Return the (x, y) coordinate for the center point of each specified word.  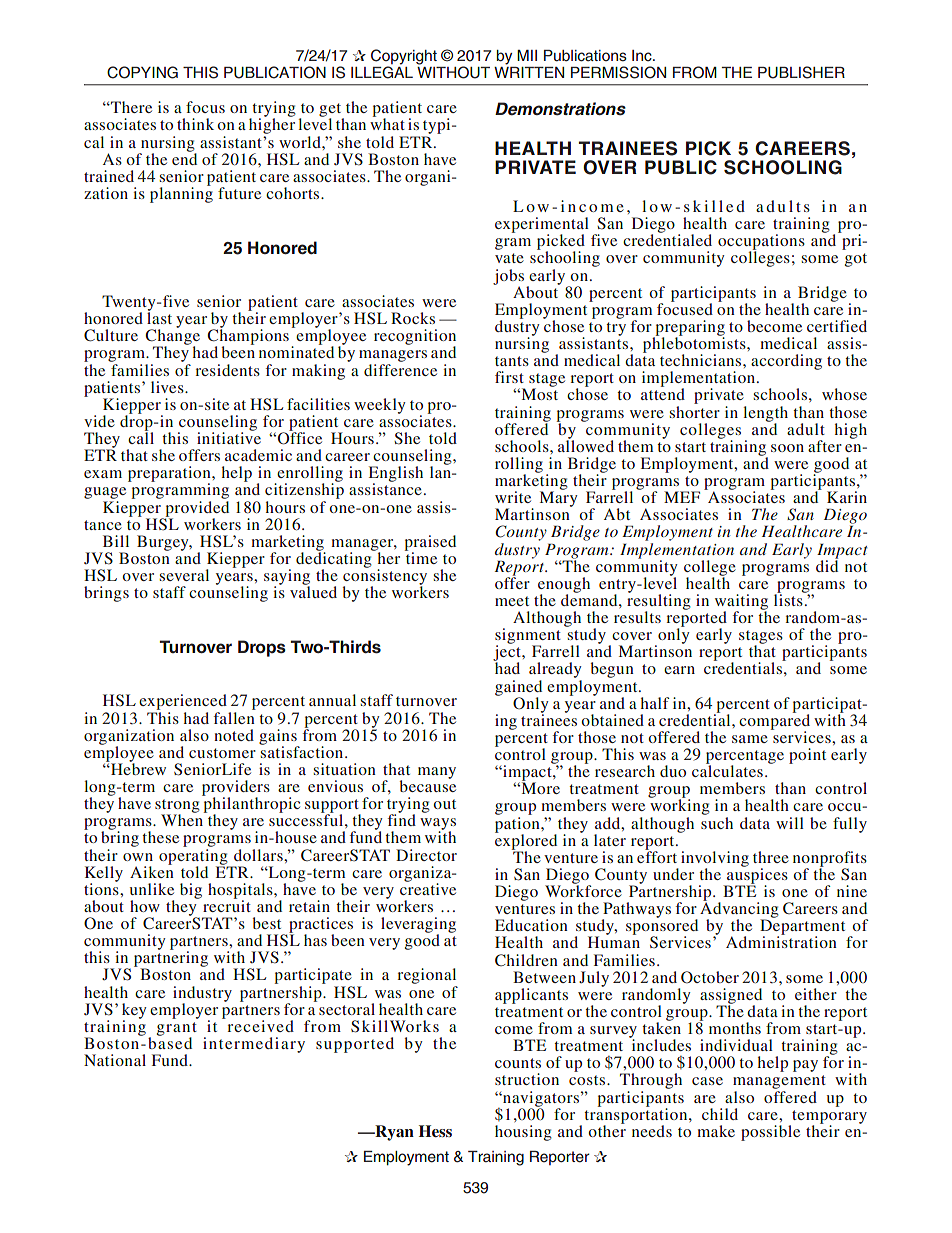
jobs (508, 277)
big (191, 891)
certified (837, 326)
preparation (170, 475)
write (513, 497)
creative (428, 888)
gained (518, 689)
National (115, 1060)
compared (774, 722)
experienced (183, 703)
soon (787, 448)
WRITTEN (529, 71)
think (195, 124)
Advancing (739, 910)
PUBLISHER (801, 72)
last (159, 317)
